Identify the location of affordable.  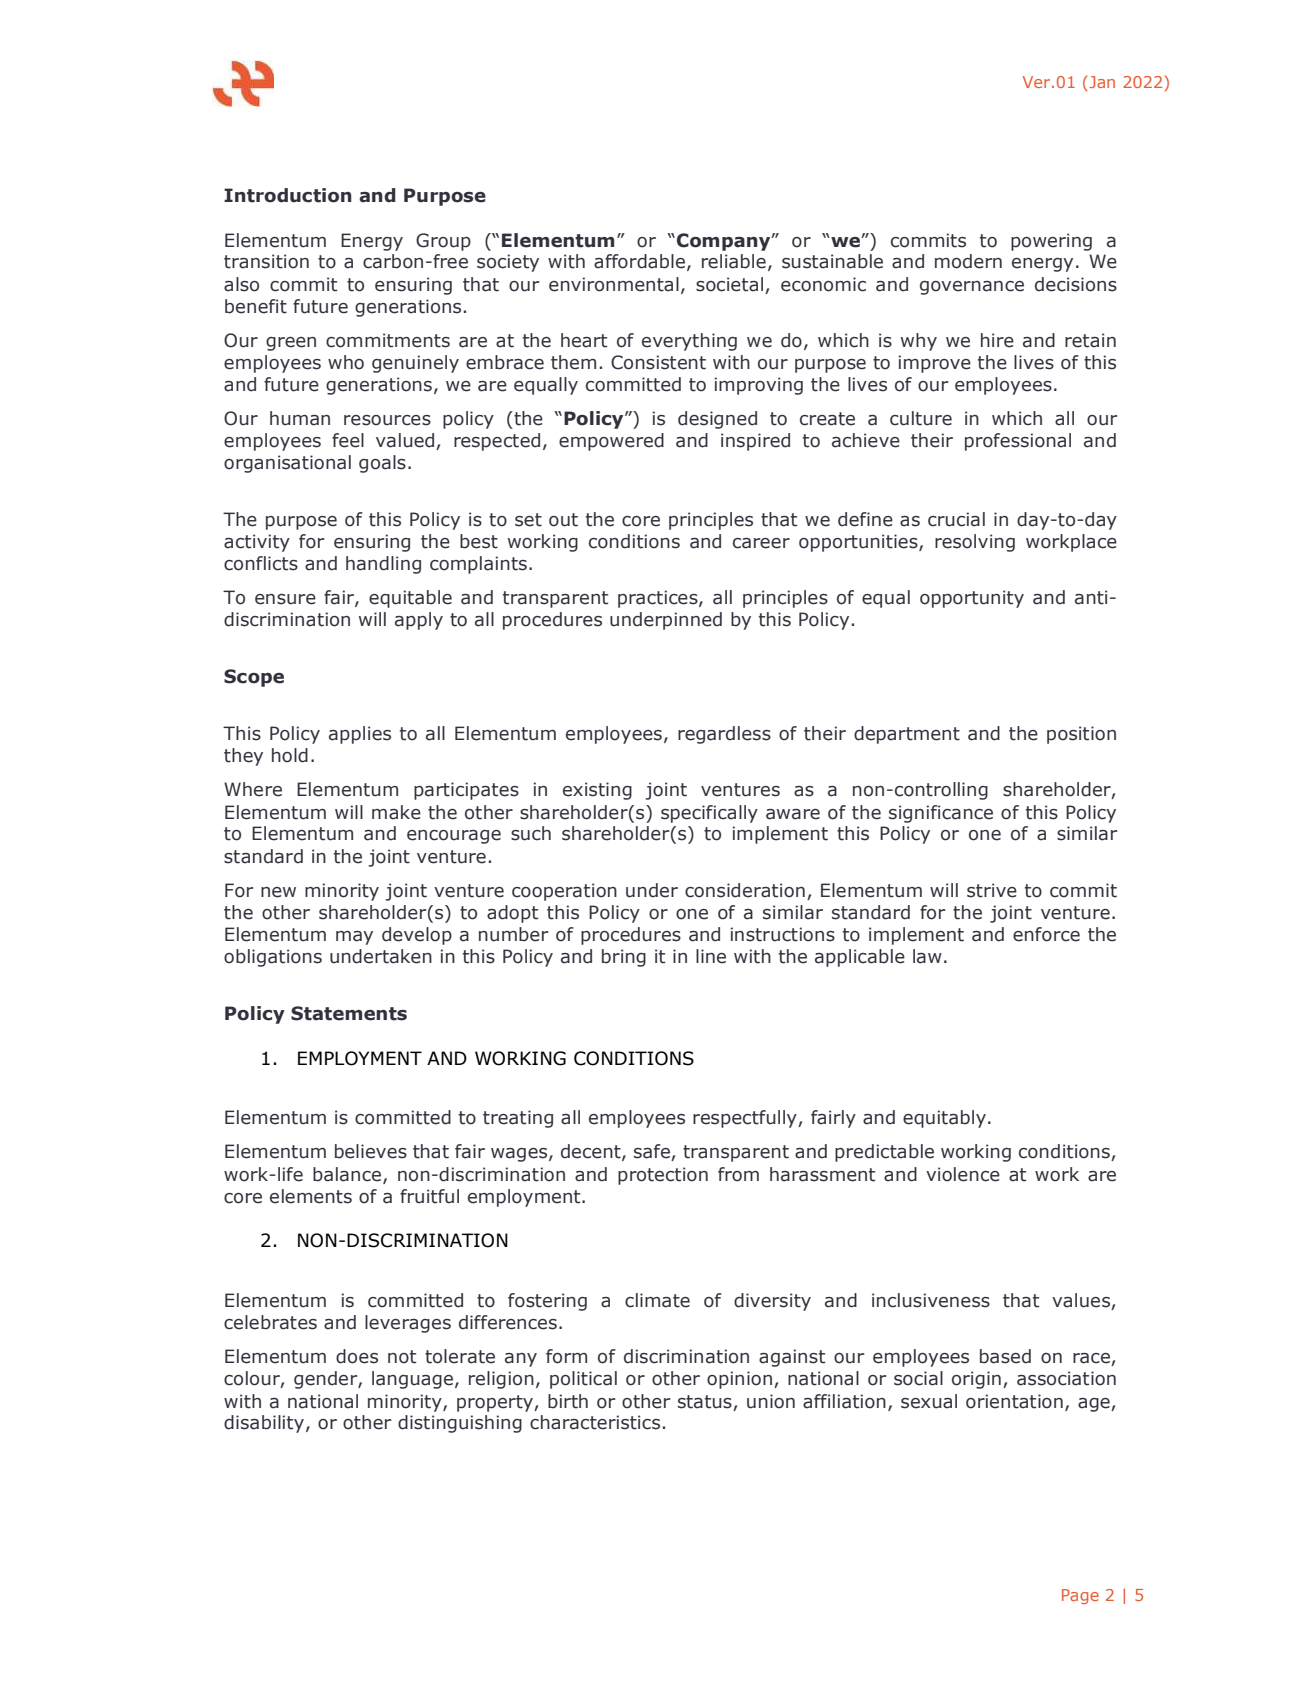
(639, 261).
